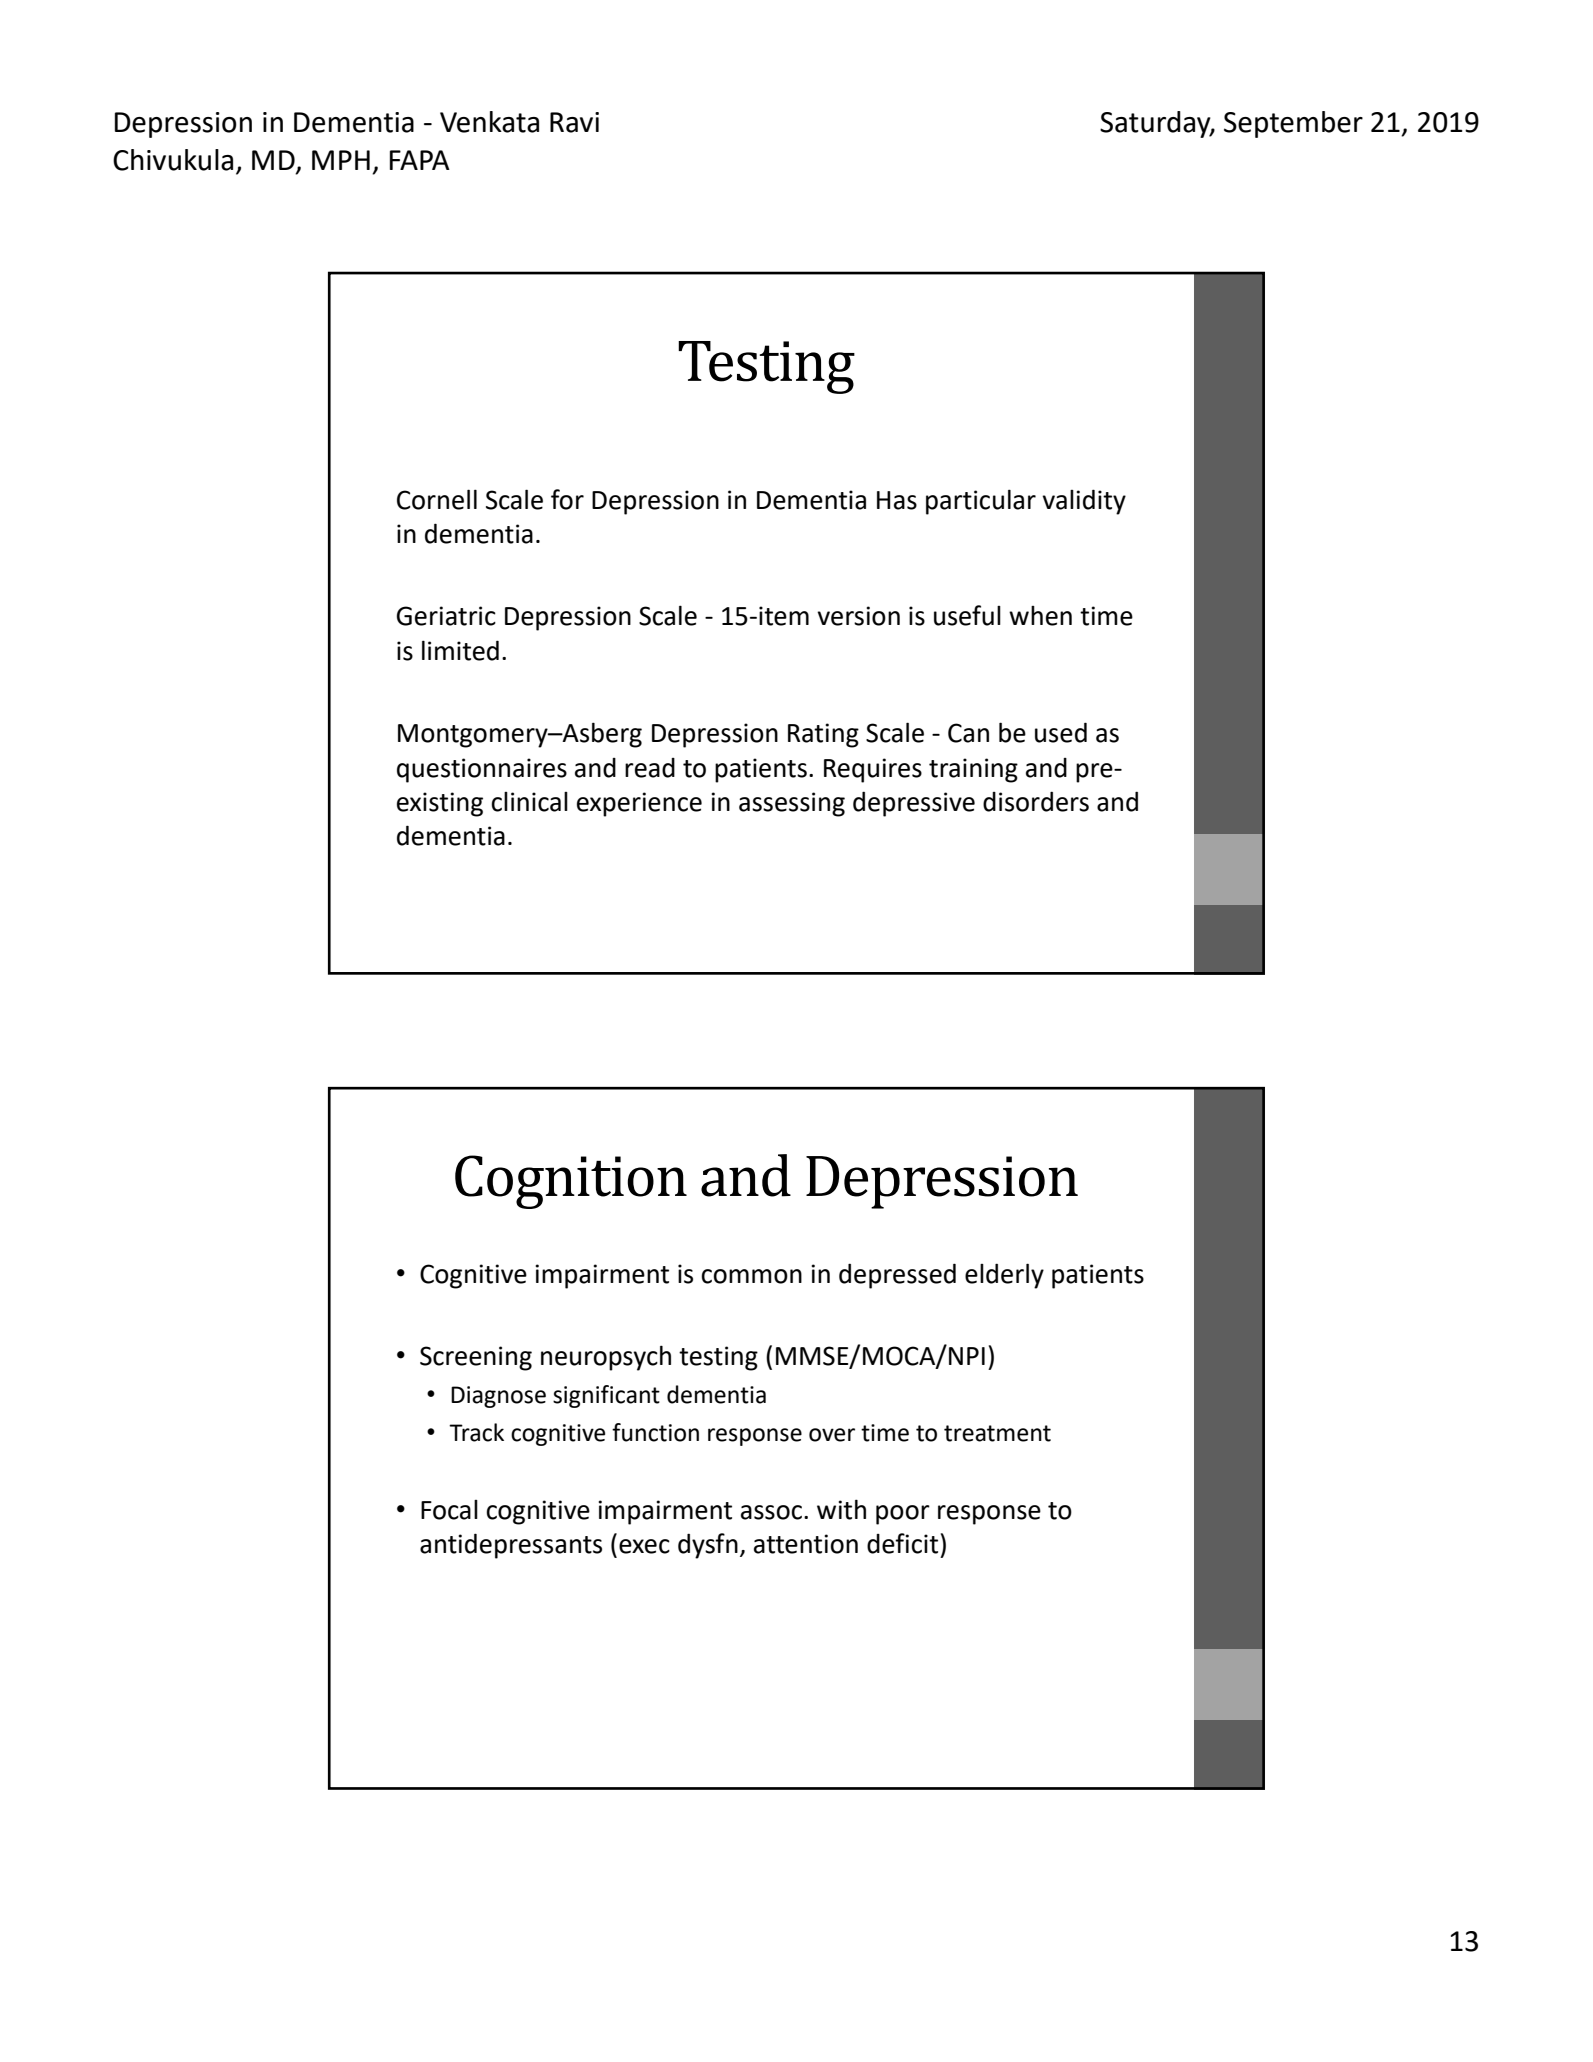 The image size is (1593, 2062). I want to click on disorders, so click(1036, 801).
